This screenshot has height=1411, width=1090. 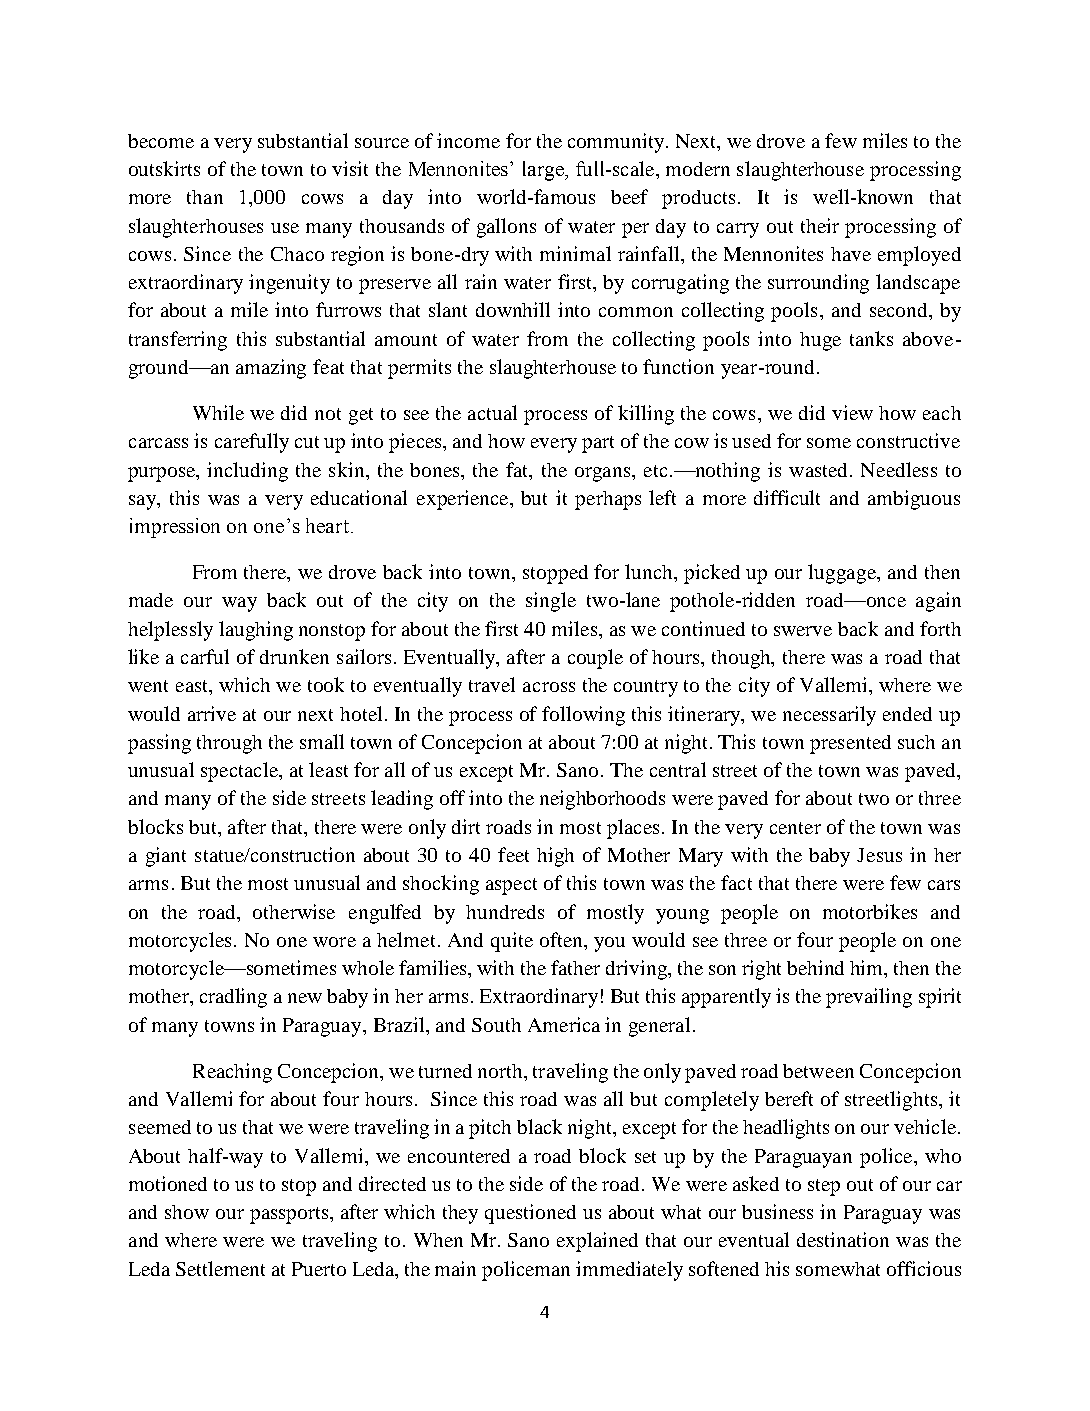 What do you see at coordinates (544, 171) in the screenshot?
I see `large` at bounding box center [544, 171].
